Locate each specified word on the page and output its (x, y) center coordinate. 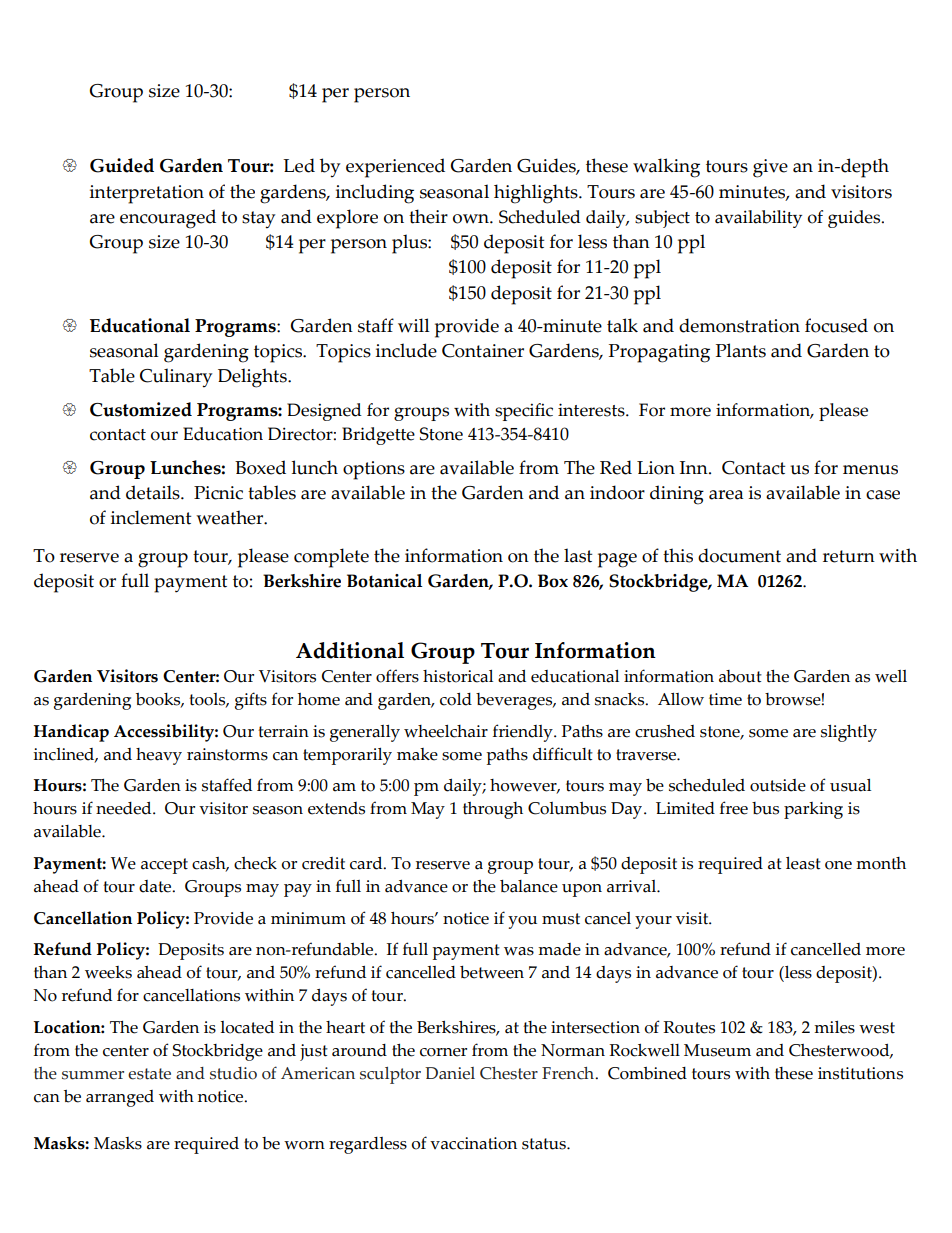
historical (458, 676)
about (740, 676)
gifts (251, 701)
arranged (120, 1098)
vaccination (473, 1143)
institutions (860, 1073)
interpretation (147, 194)
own (472, 219)
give (770, 168)
